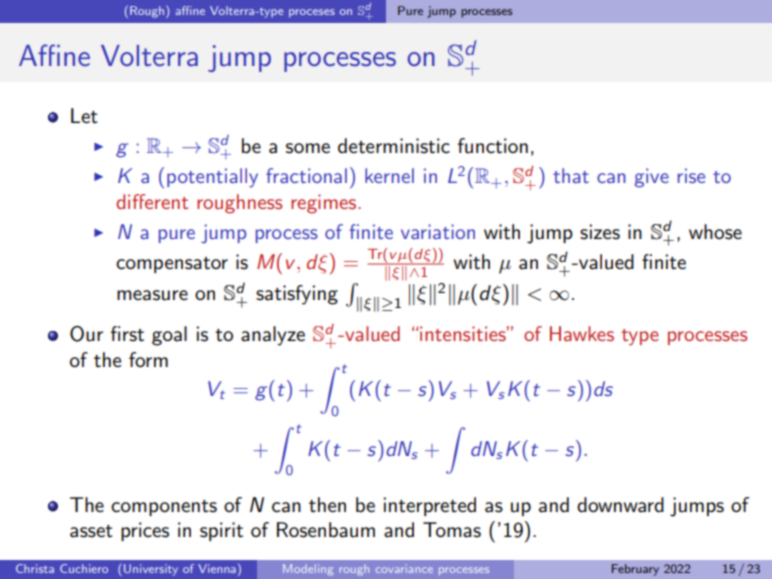 The width and height of the document is (772, 579). What do you see at coordinates (394, 146) in the document?
I see `deterministic` at bounding box center [394, 146].
